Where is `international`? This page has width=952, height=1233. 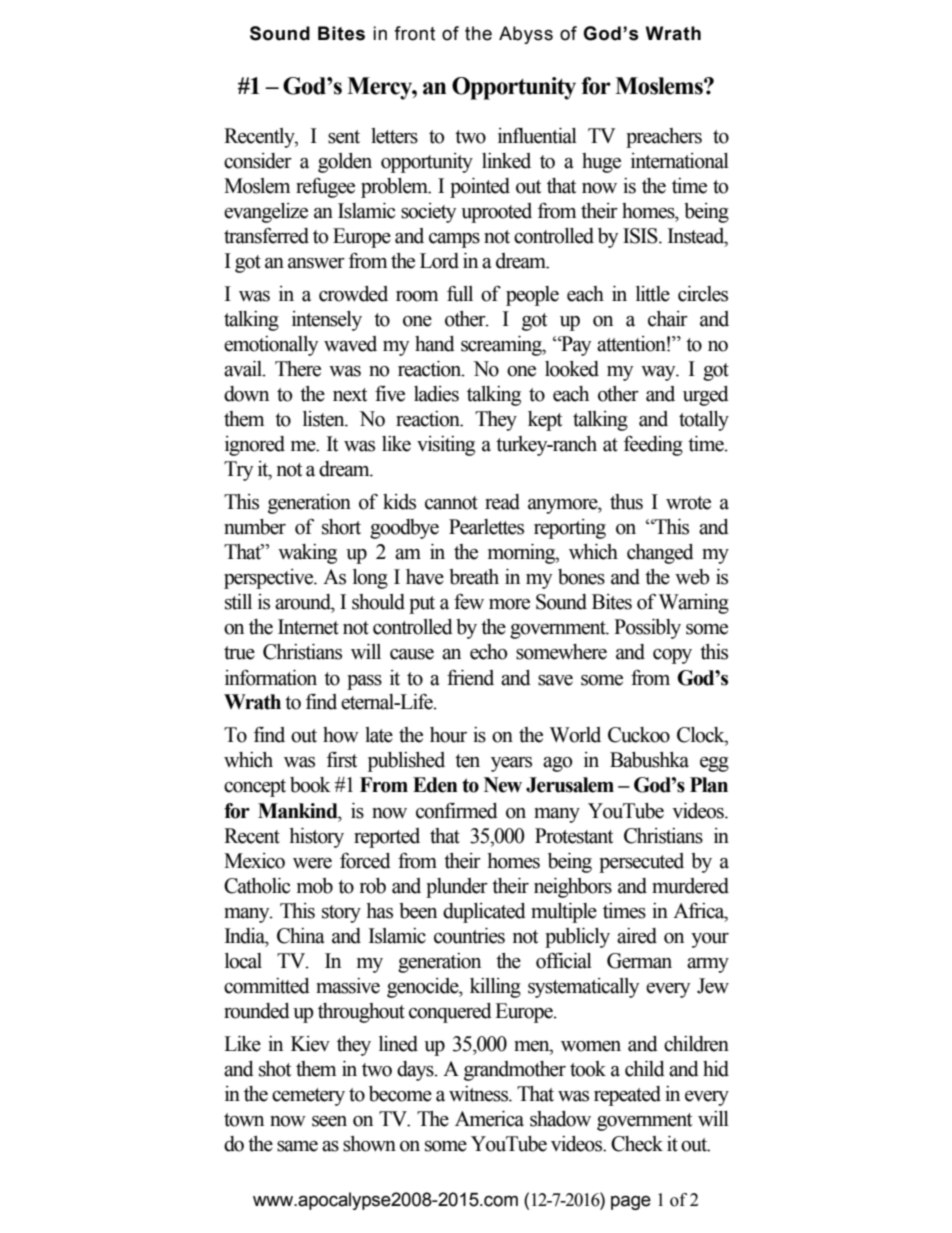 international is located at coordinates (680, 161).
